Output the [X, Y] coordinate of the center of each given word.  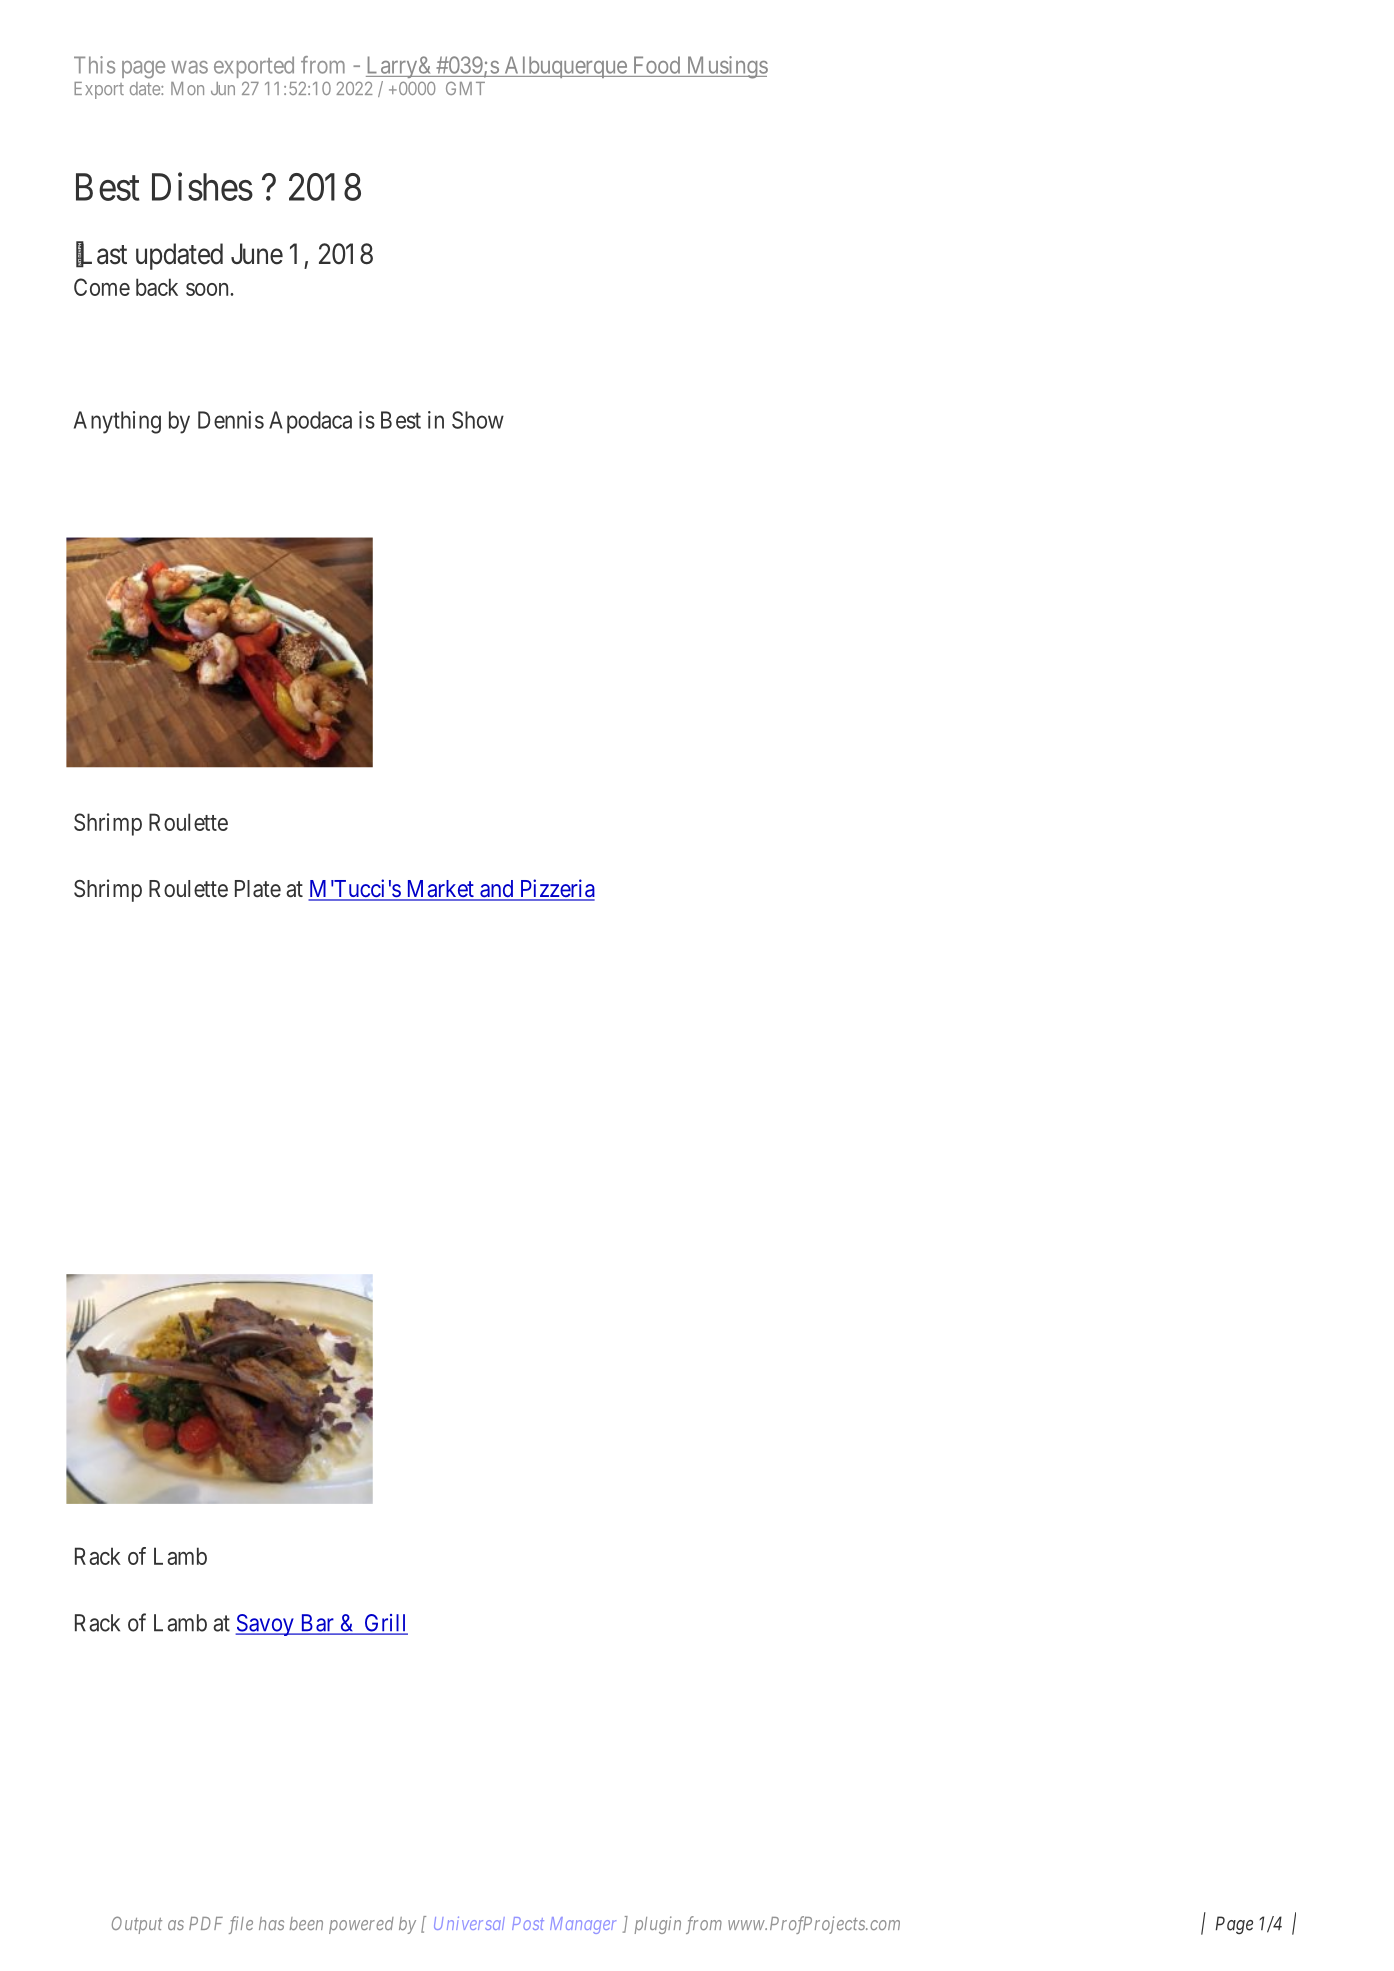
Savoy [265, 1625]
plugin [658, 1925]
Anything [117, 422]
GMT [465, 88]
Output [137, 1925]
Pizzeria [556, 889]
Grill [385, 1624]
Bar [317, 1624]
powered [361, 1925]
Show [478, 420]
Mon [187, 88]
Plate [258, 889]
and [497, 890]
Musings [726, 67]
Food [657, 65]
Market [440, 890]
